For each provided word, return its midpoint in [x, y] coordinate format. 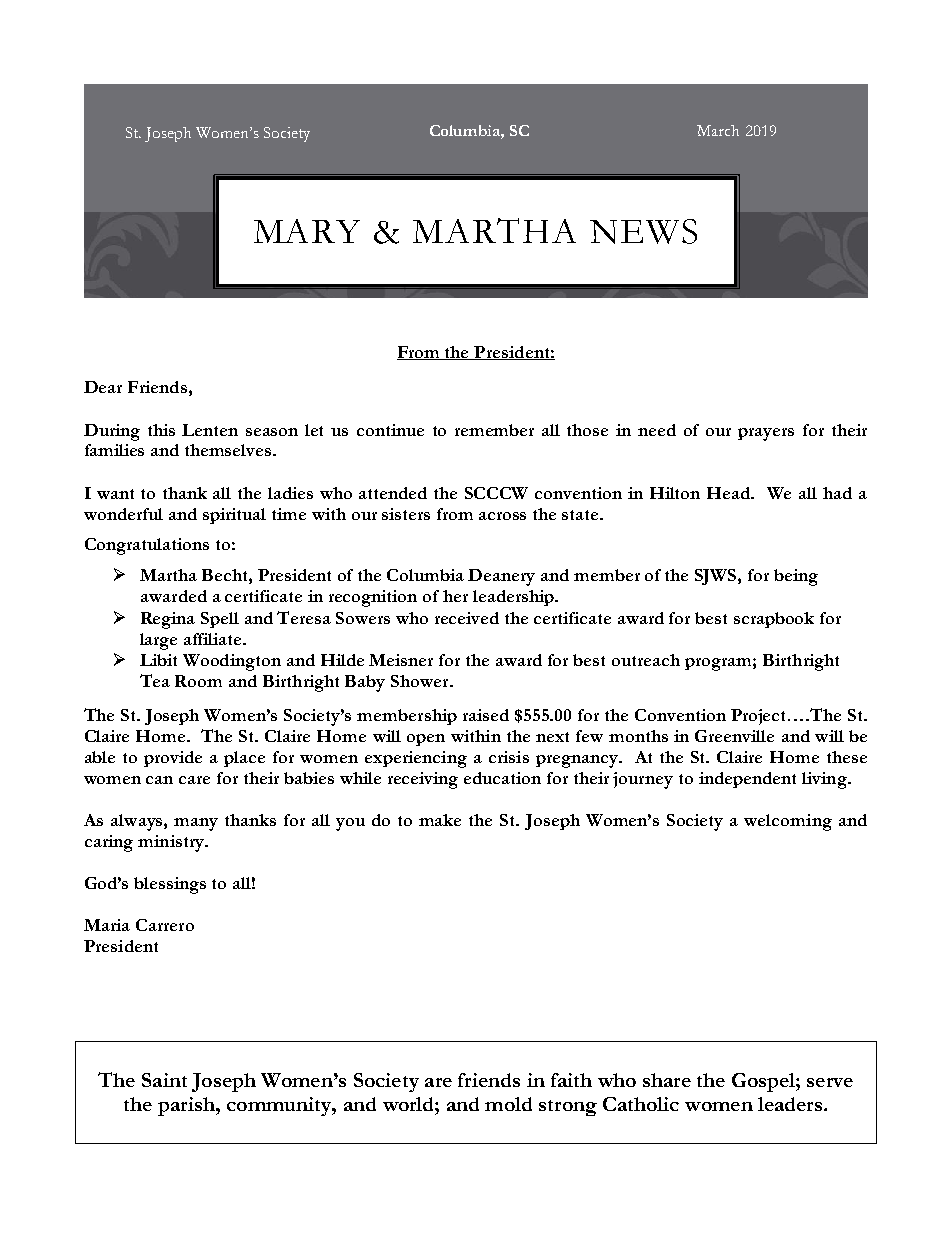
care [194, 780]
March [718, 130]
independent [747, 780]
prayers [766, 434]
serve [830, 1082]
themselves [229, 450]
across [502, 516]
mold [508, 1104]
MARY [307, 231]
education [502, 778]
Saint [164, 1080]
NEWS [643, 231]
